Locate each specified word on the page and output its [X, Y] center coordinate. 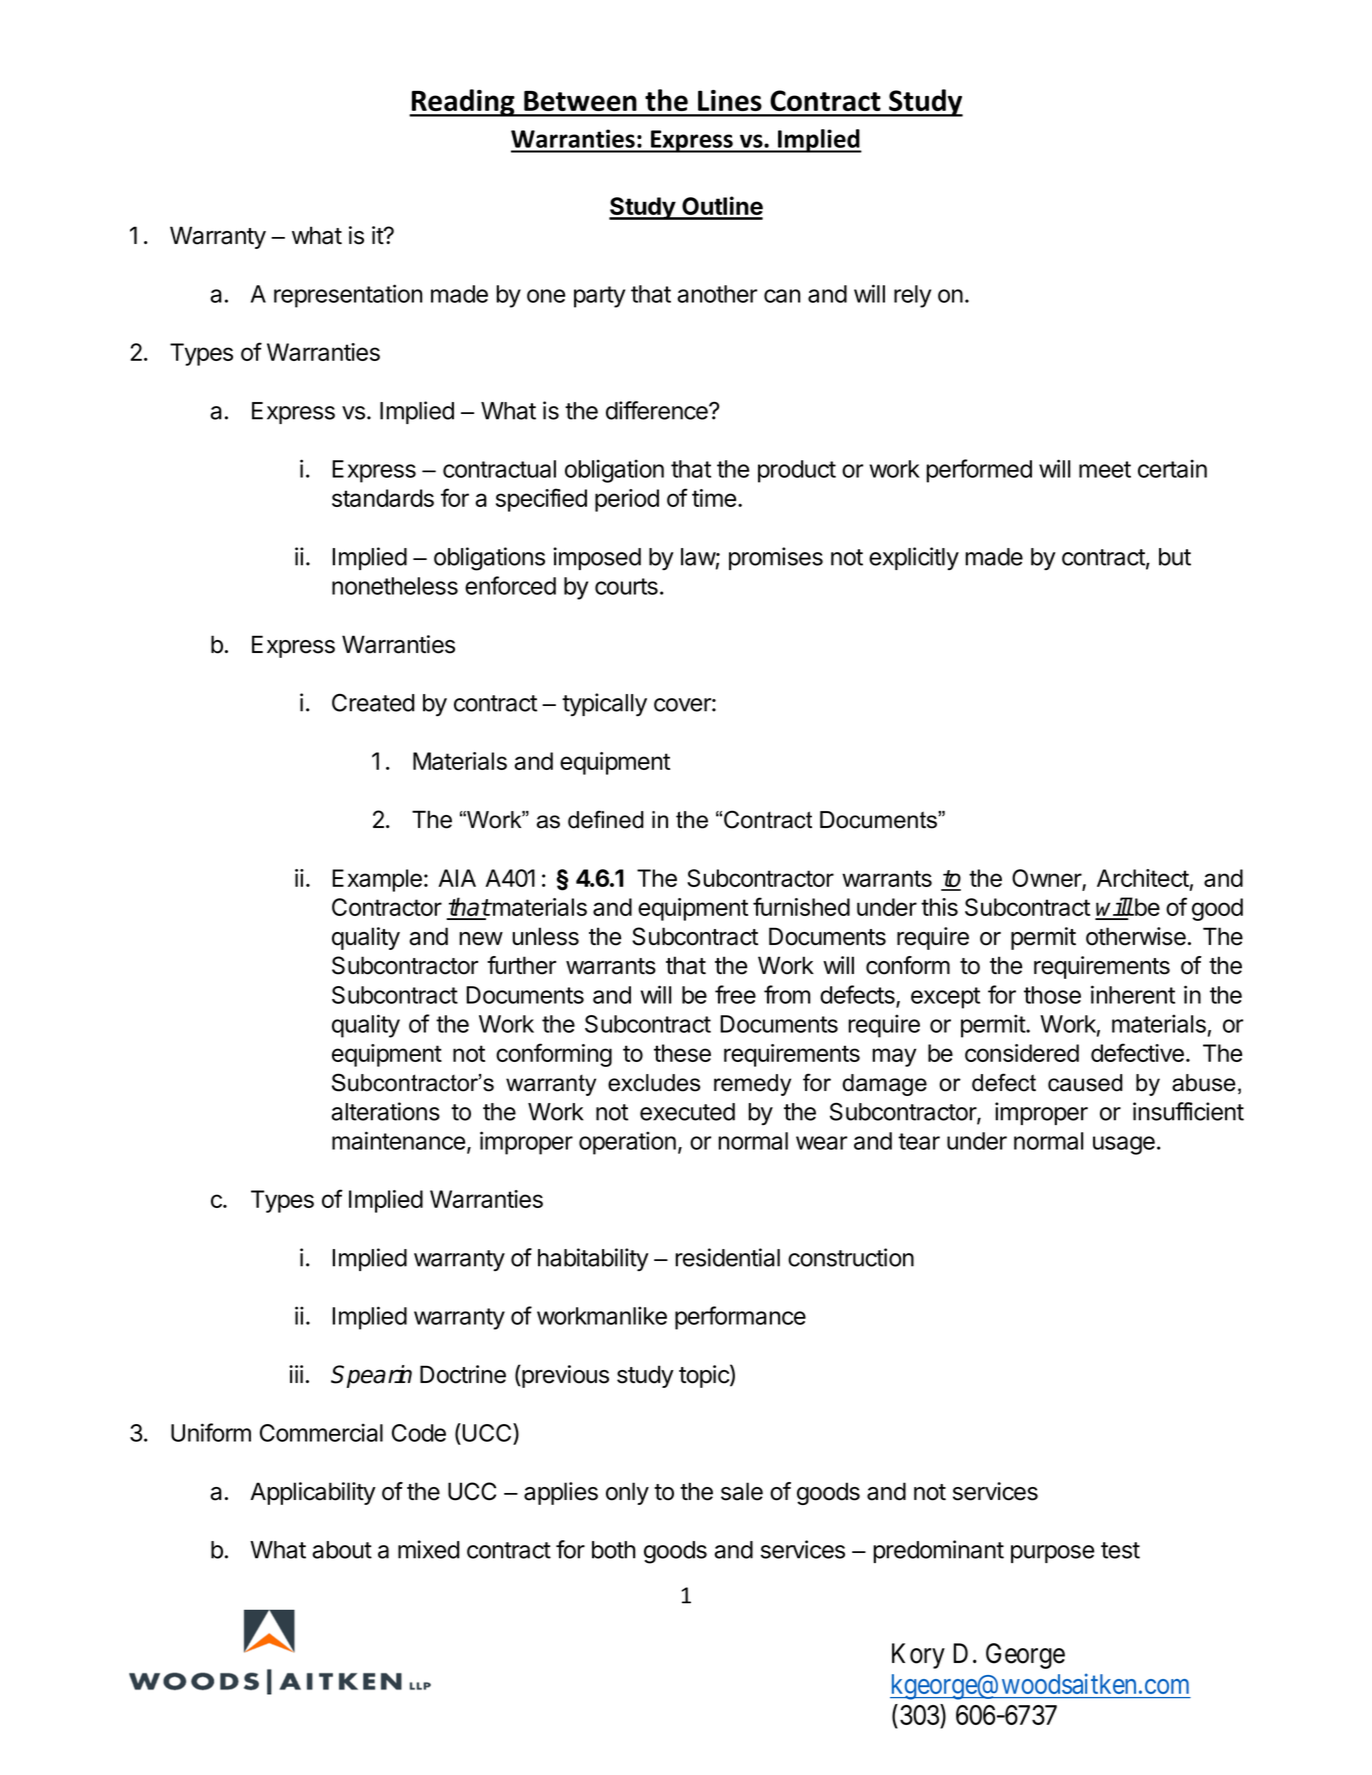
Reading [463, 103]
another [717, 294]
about [342, 1550]
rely [912, 296]
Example [377, 880]
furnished [801, 906]
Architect [1143, 878]
